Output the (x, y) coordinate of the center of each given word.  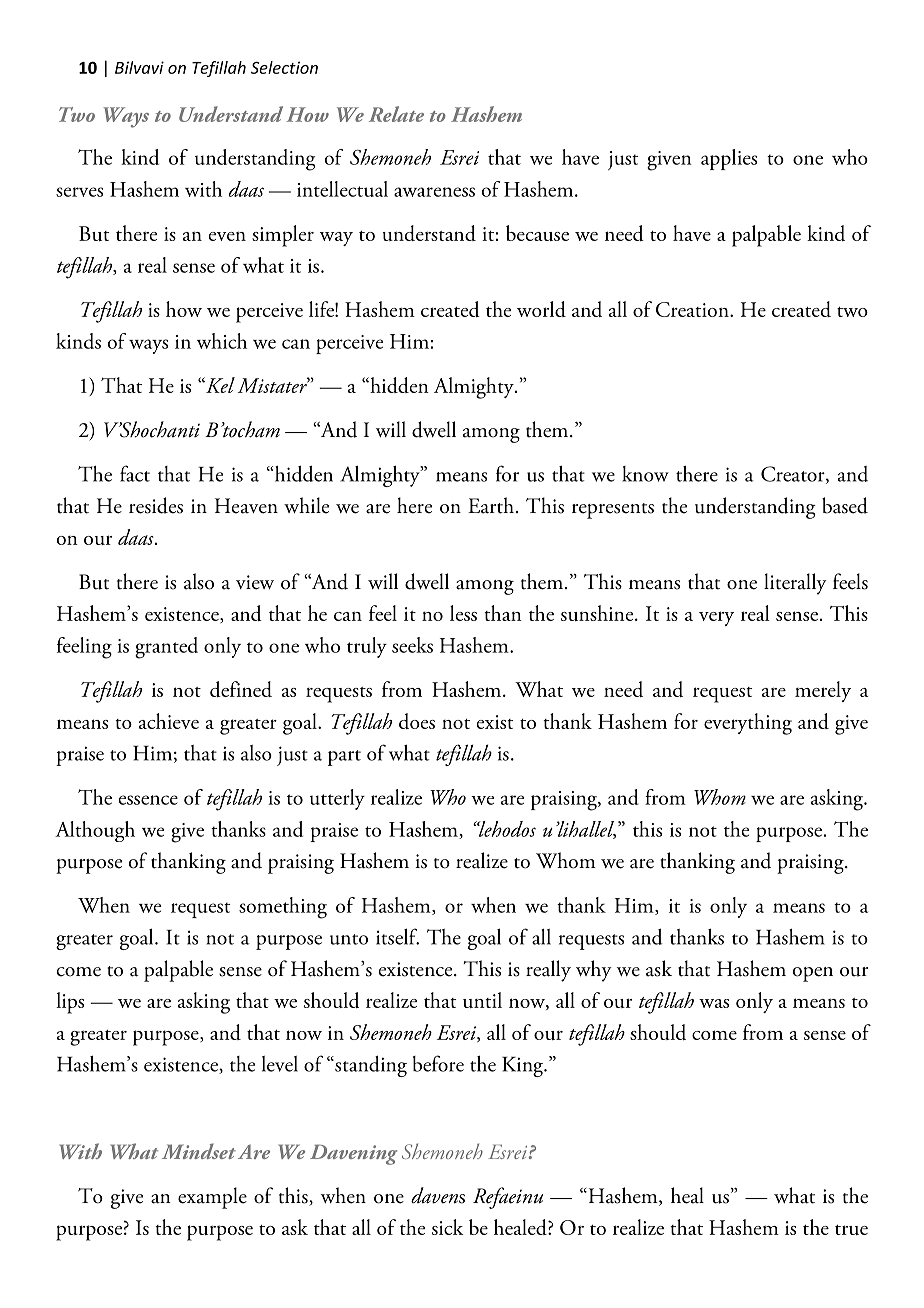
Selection (284, 67)
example (212, 1198)
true (851, 1230)
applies (729, 159)
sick (448, 1227)
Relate (396, 114)
